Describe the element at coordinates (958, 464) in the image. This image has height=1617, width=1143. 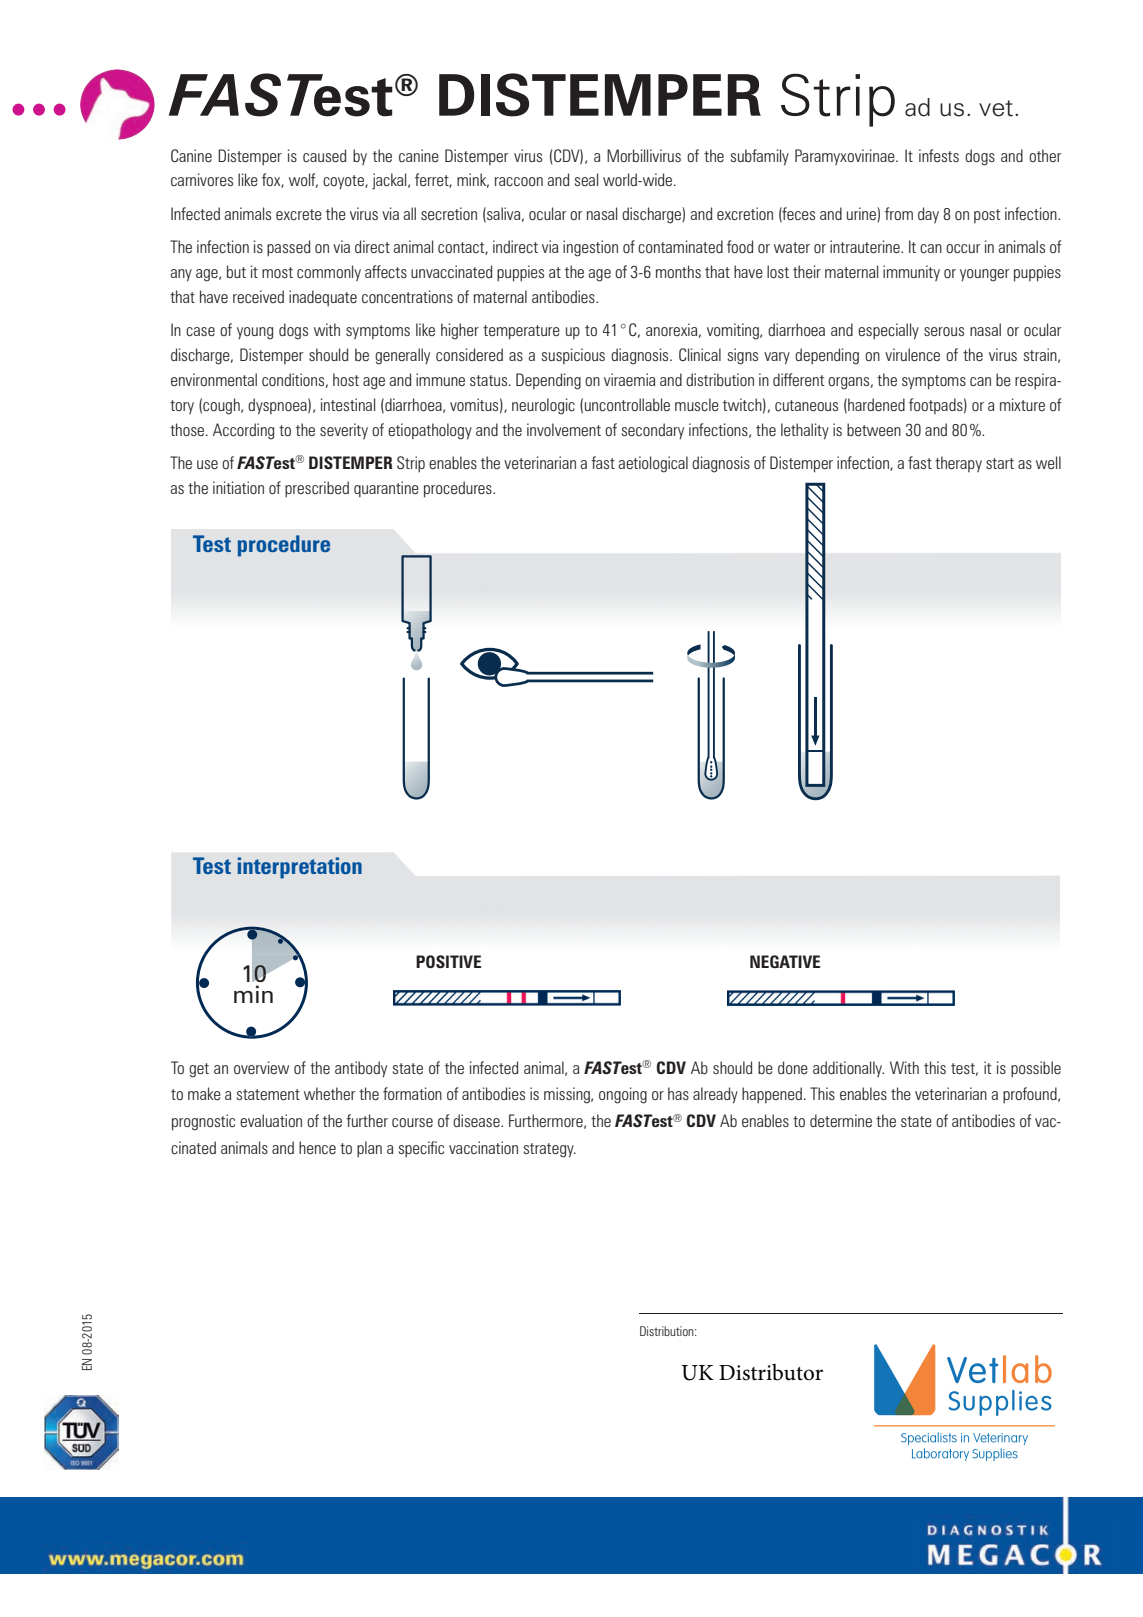
I see `therapy` at that location.
